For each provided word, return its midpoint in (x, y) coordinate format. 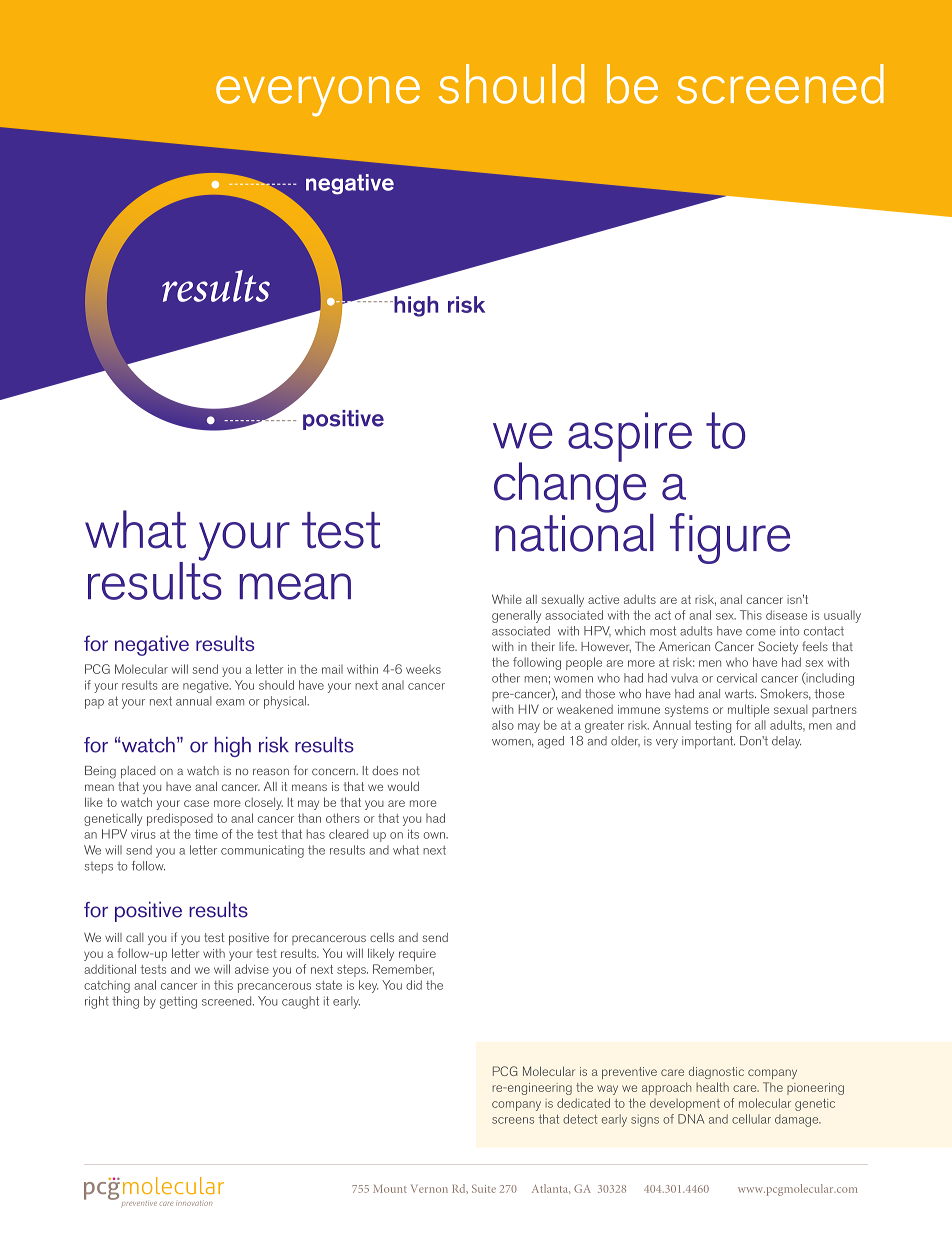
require (417, 955)
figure (730, 538)
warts (740, 694)
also (503, 725)
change (570, 486)
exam (230, 702)
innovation (194, 1203)
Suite (484, 1188)
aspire (630, 437)
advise (252, 969)
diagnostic (716, 1073)
